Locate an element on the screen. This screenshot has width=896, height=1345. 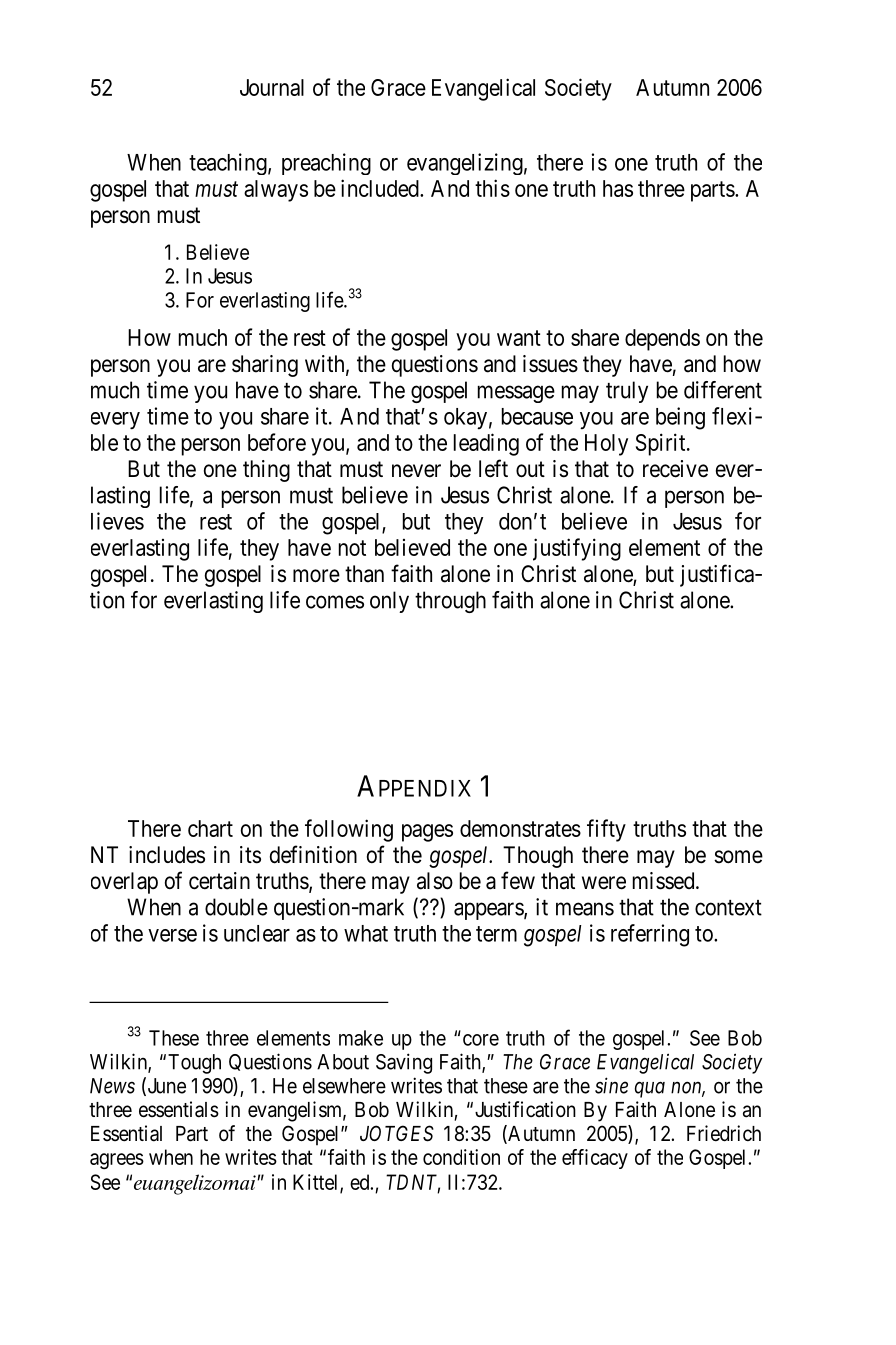
included is located at coordinates (381, 188).
